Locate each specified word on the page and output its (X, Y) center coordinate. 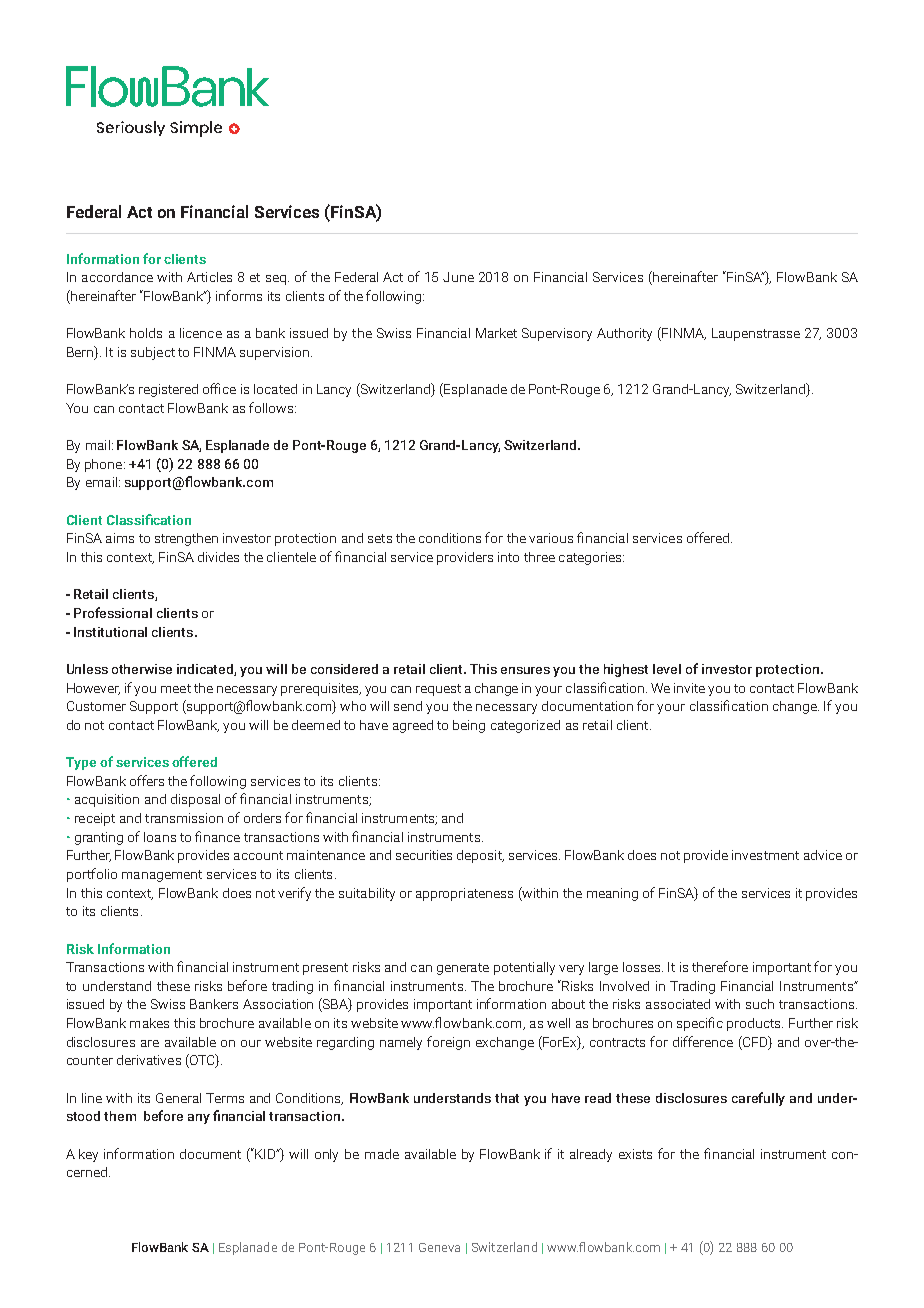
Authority (624, 334)
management (162, 876)
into (508, 557)
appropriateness (464, 894)
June (458, 277)
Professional (113, 612)
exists (635, 1154)
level (667, 669)
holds (146, 333)
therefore (720, 966)
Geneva (439, 1247)
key (88, 1155)
